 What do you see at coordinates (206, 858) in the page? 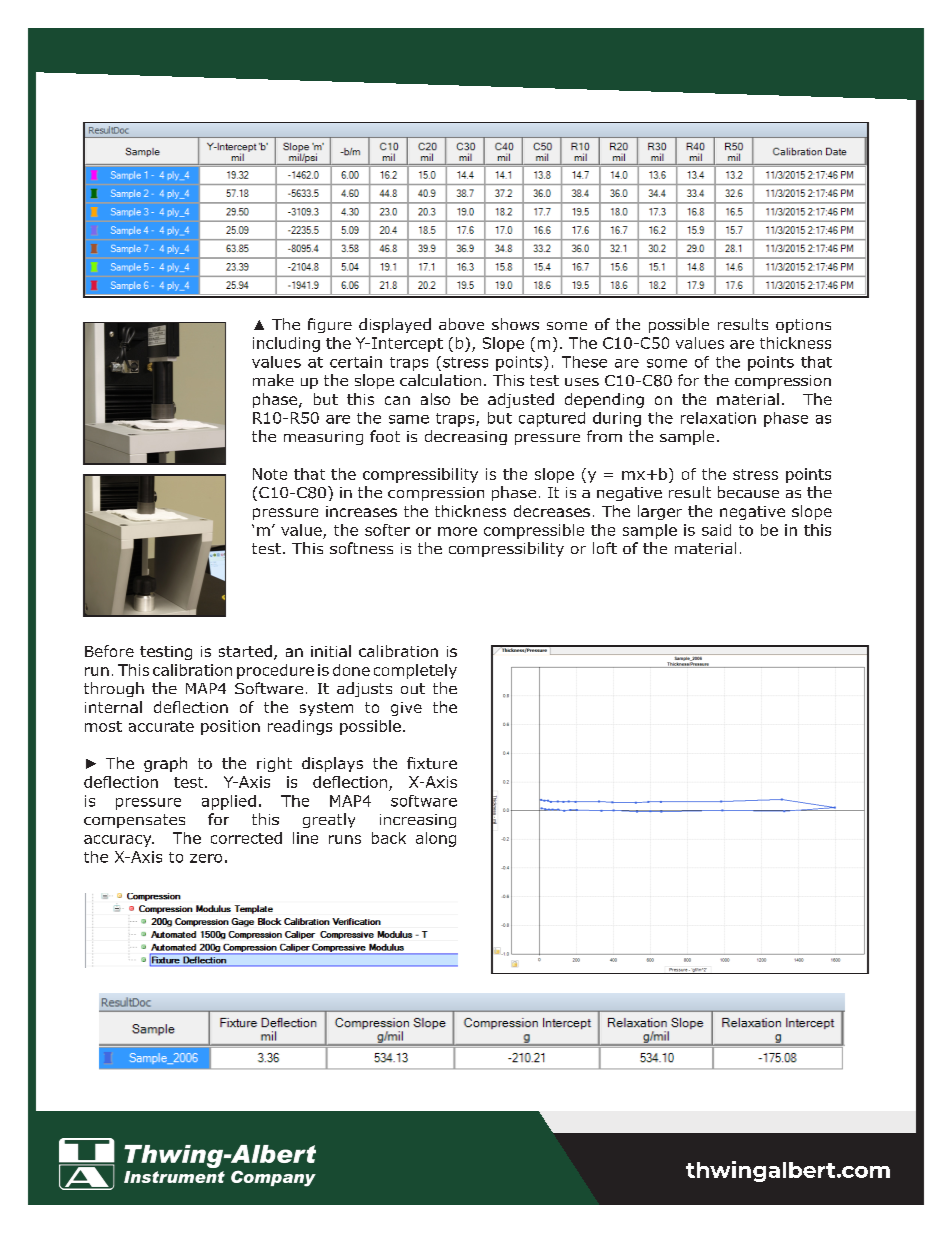
I see `zero` at bounding box center [206, 858].
